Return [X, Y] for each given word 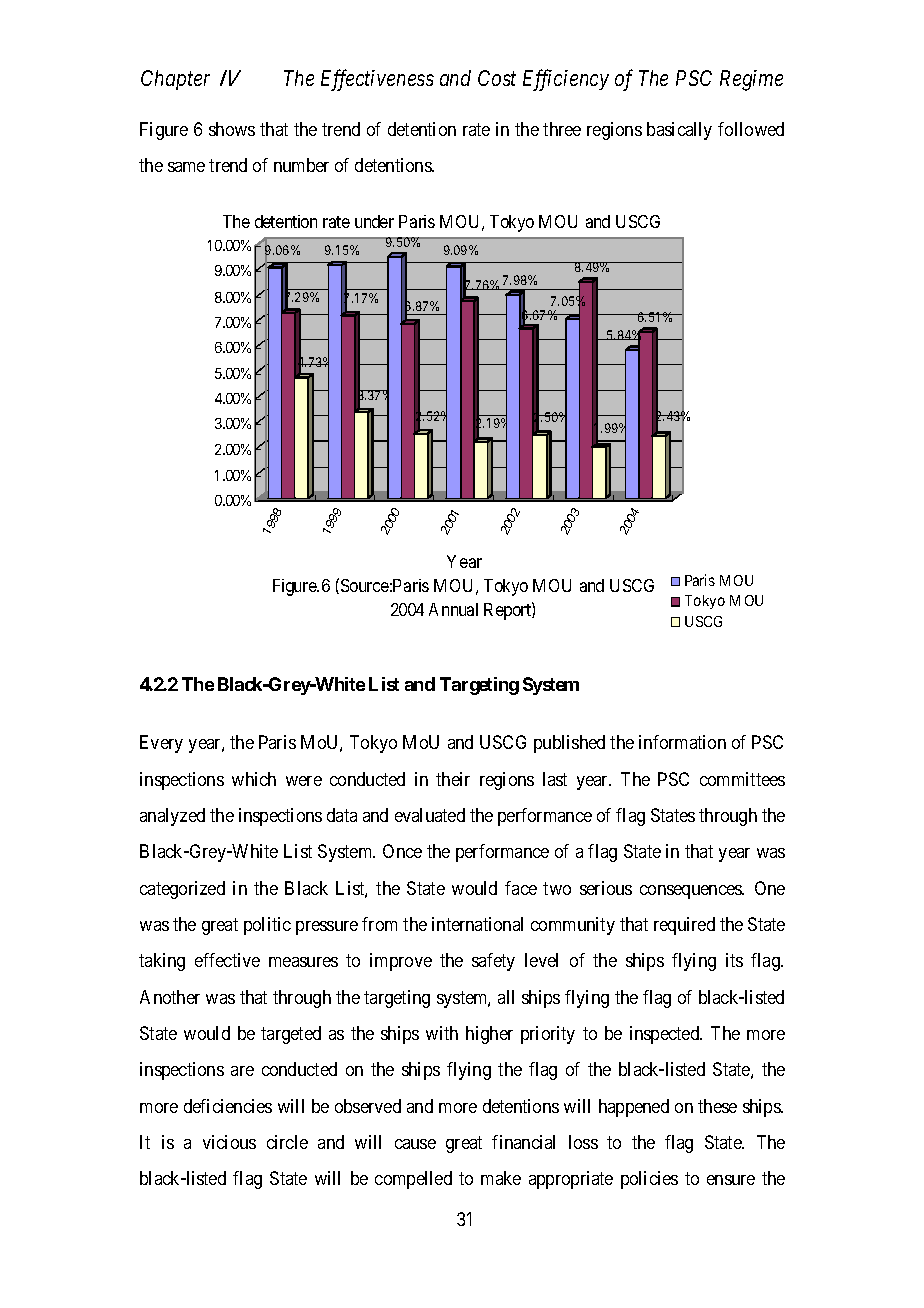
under [374, 221]
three [562, 129]
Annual [453, 609]
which [254, 779]
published [569, 744]
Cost [497, 78]
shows [232, 129]
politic [267, 926]
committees [742, 779]
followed [751, 129]
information [682, 742]
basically [679, 131]
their [453, 779]
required [684, 926]
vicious [229, 1142]
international [477, 924]
